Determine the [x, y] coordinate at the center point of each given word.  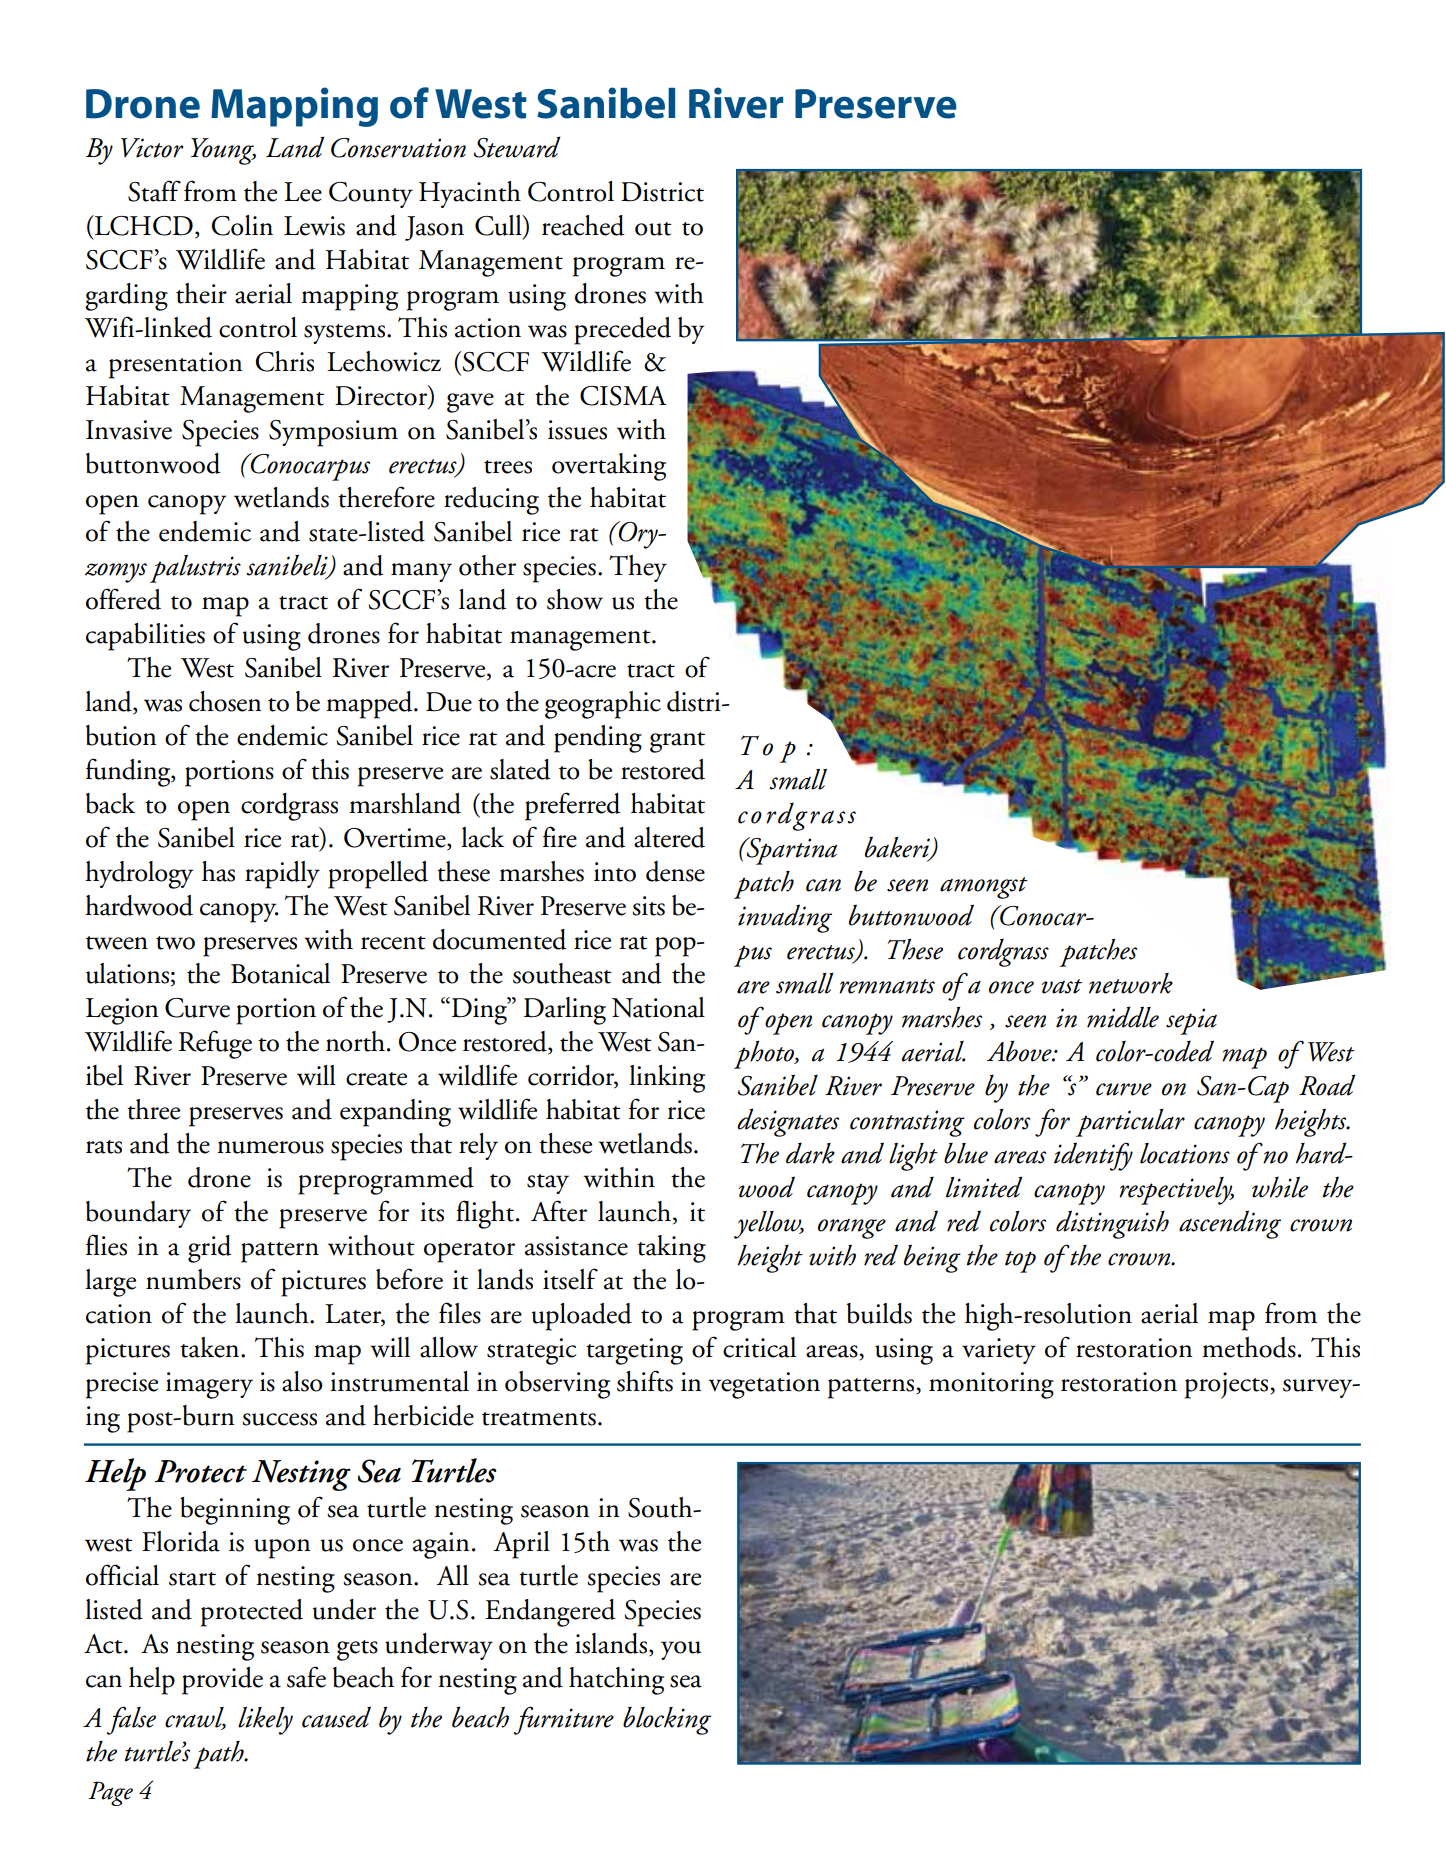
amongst [984, 888]
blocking [667, 1720]
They [638, 568]
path [219, 1755]
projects [1228, 1385]
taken [211, 1347]
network [1131, 983]
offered [123, 599]
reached [583, 225]
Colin [242, 225]
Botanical [280, 973]
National [658, 1007]
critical [759, 1347]
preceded [622, 331]
